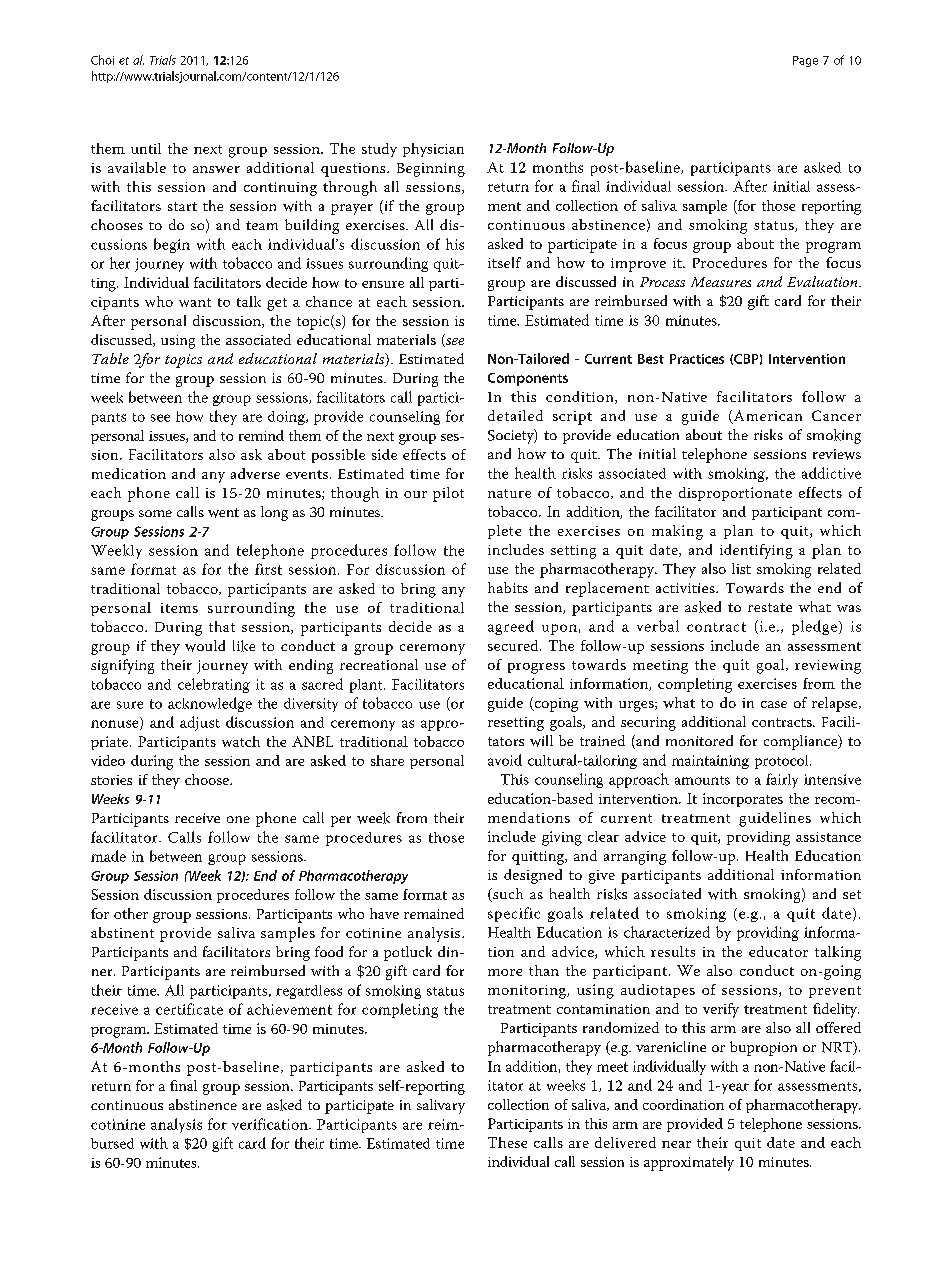 The image size is (952, 1270). Describe the element at coordinates (507, 1142) in the screenshot. I see `These` at that location.
